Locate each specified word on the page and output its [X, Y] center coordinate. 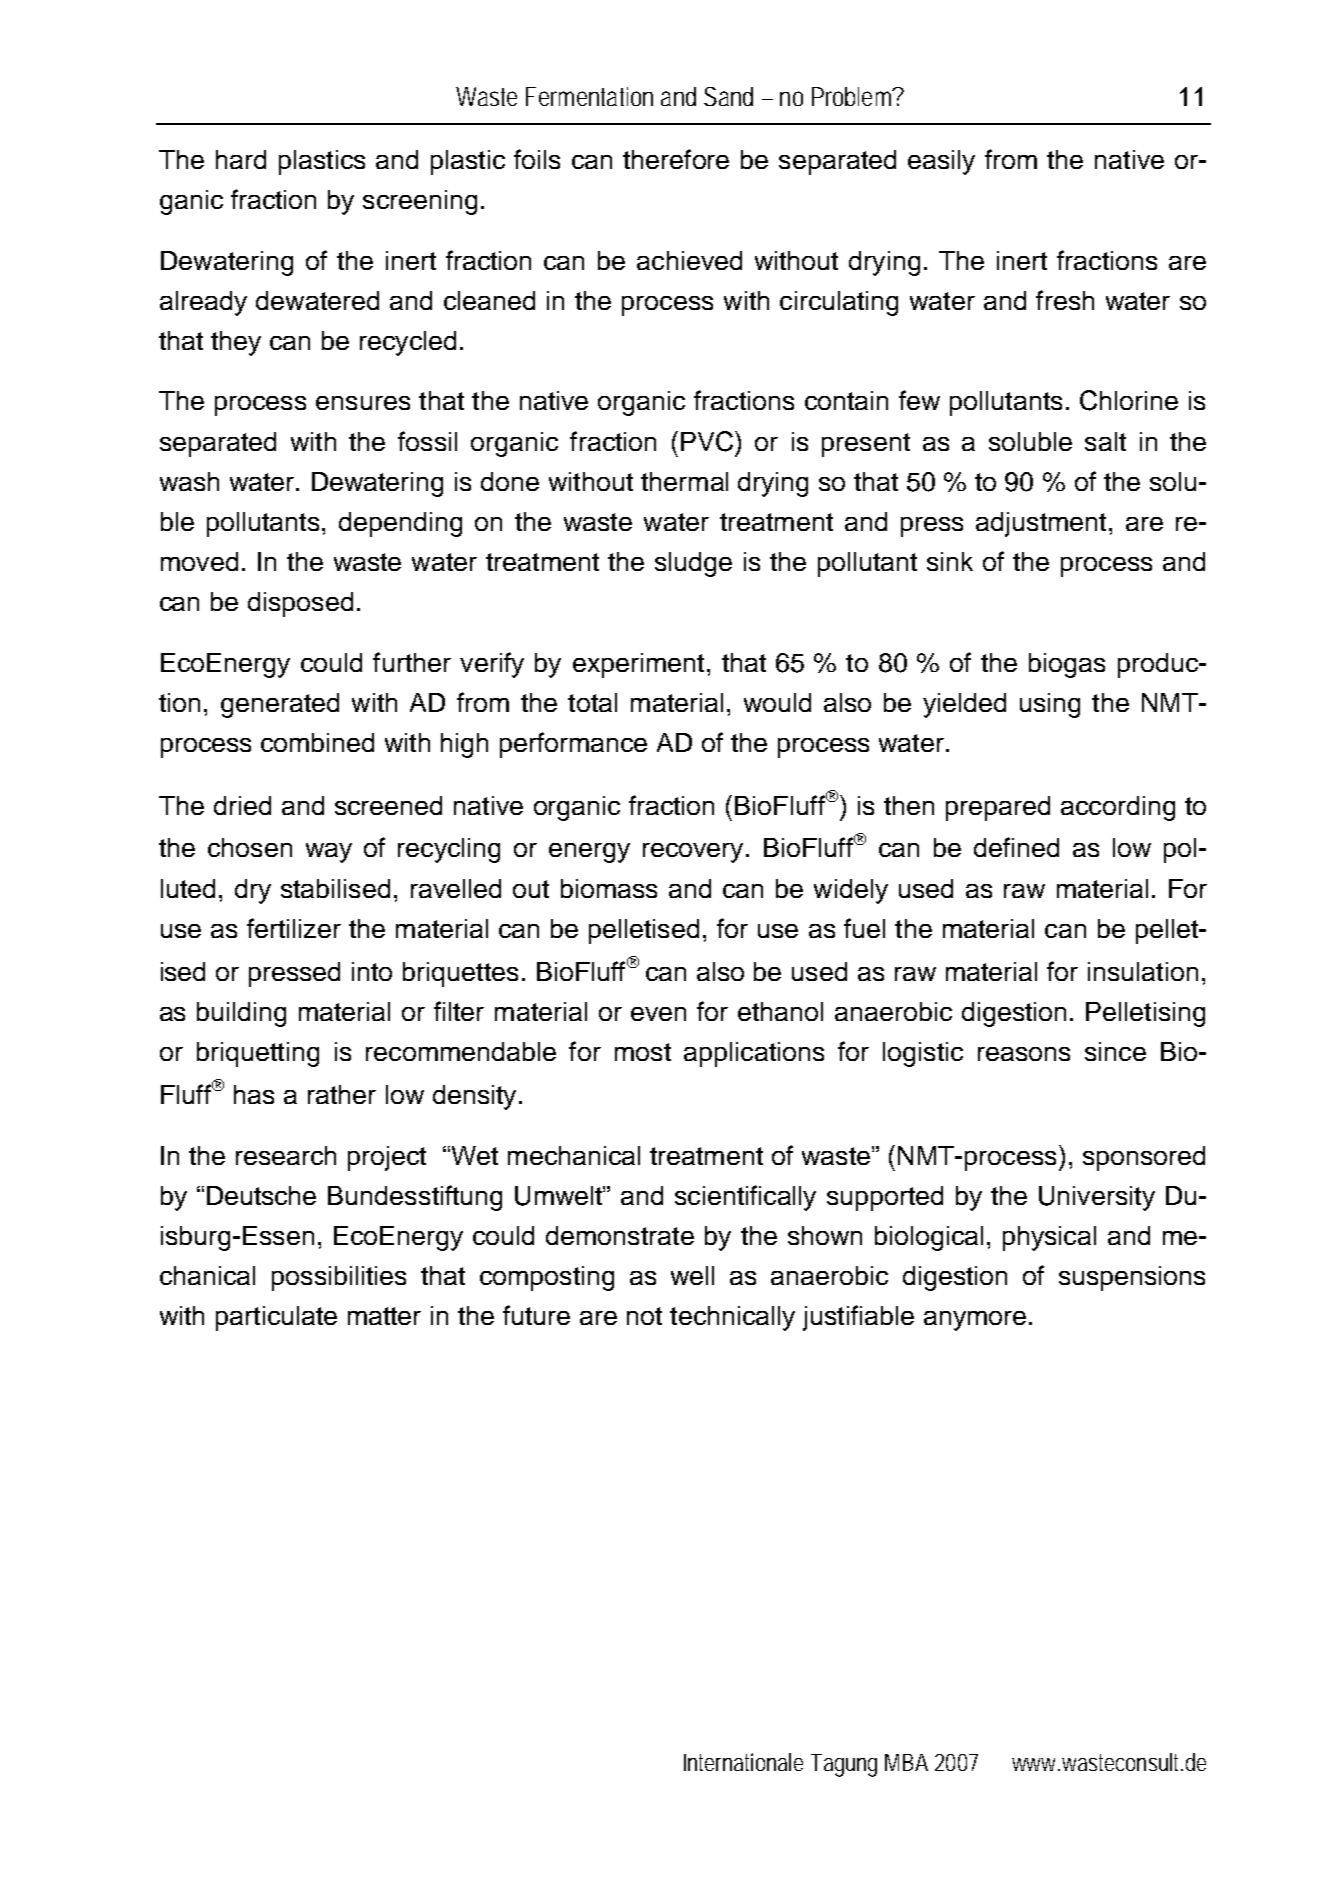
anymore [975, 1321]
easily [941, 162]
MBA [906, 1762]
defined [1016, 847]
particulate [276, 1318]
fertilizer [294, 928]
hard [241, 159]
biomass [609, 888]
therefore [676, 159]
